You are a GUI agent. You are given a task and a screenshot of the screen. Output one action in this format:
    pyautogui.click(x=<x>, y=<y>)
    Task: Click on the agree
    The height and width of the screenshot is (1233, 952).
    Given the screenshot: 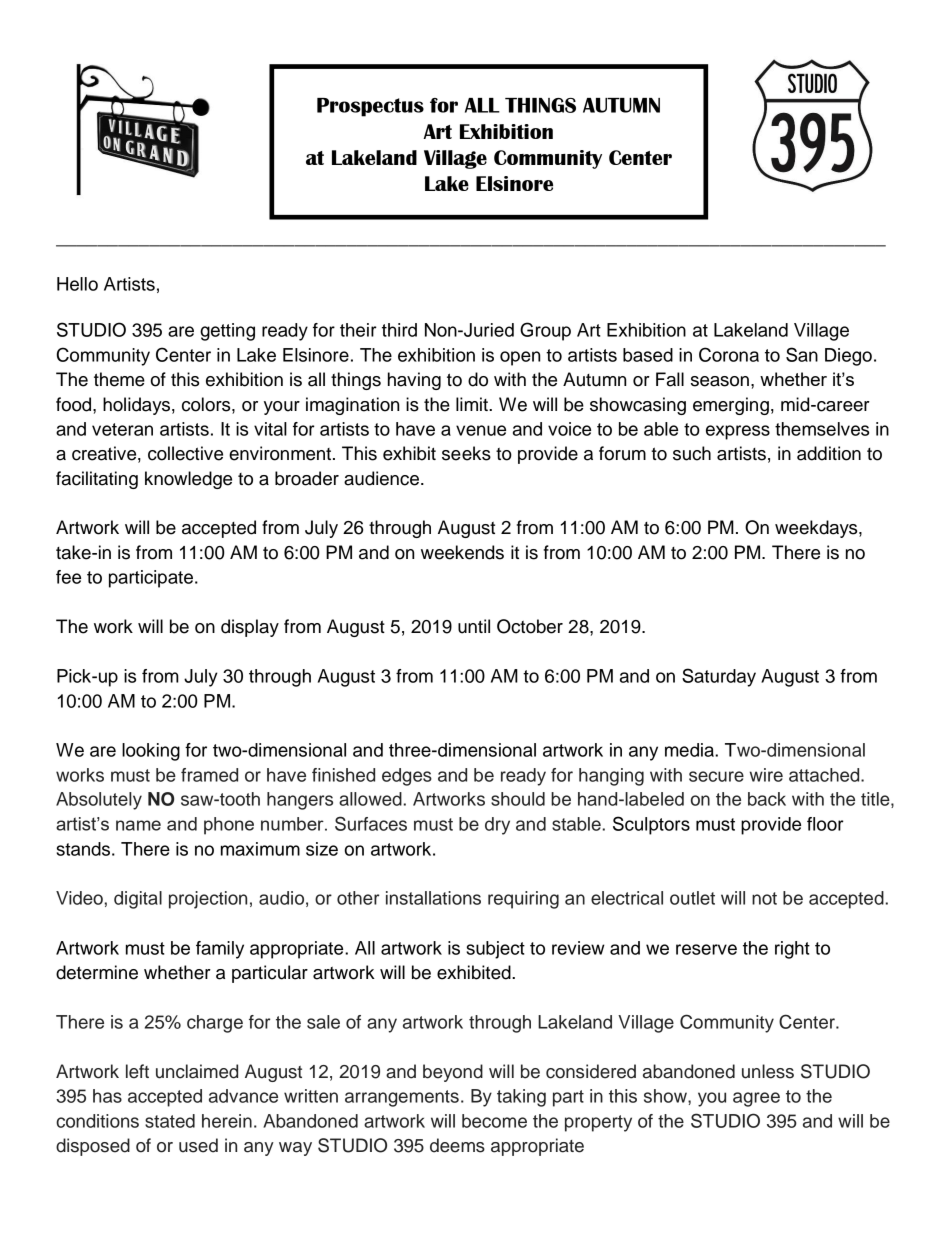 What is the action you would take?
    pyautogui.click(x=756, y=1099)
